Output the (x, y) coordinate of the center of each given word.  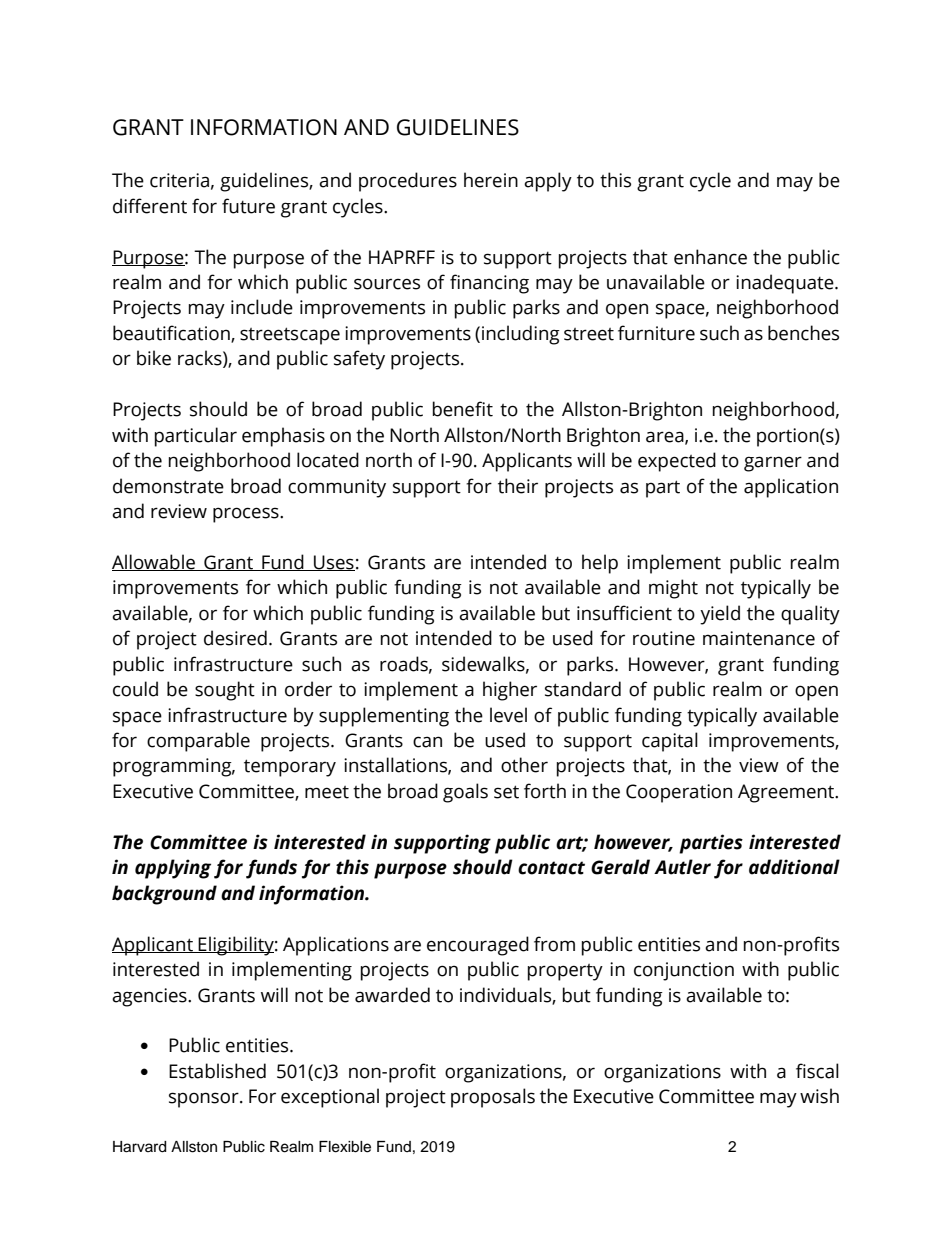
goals (465, 793)
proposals (493, 1098)
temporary (290, 768)
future (248, 206)
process (247, 515)
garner (773, 464)
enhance (710, 257)
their (518, 486)
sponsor (205, 1100)
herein (491, 180)
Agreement (787, 793)
